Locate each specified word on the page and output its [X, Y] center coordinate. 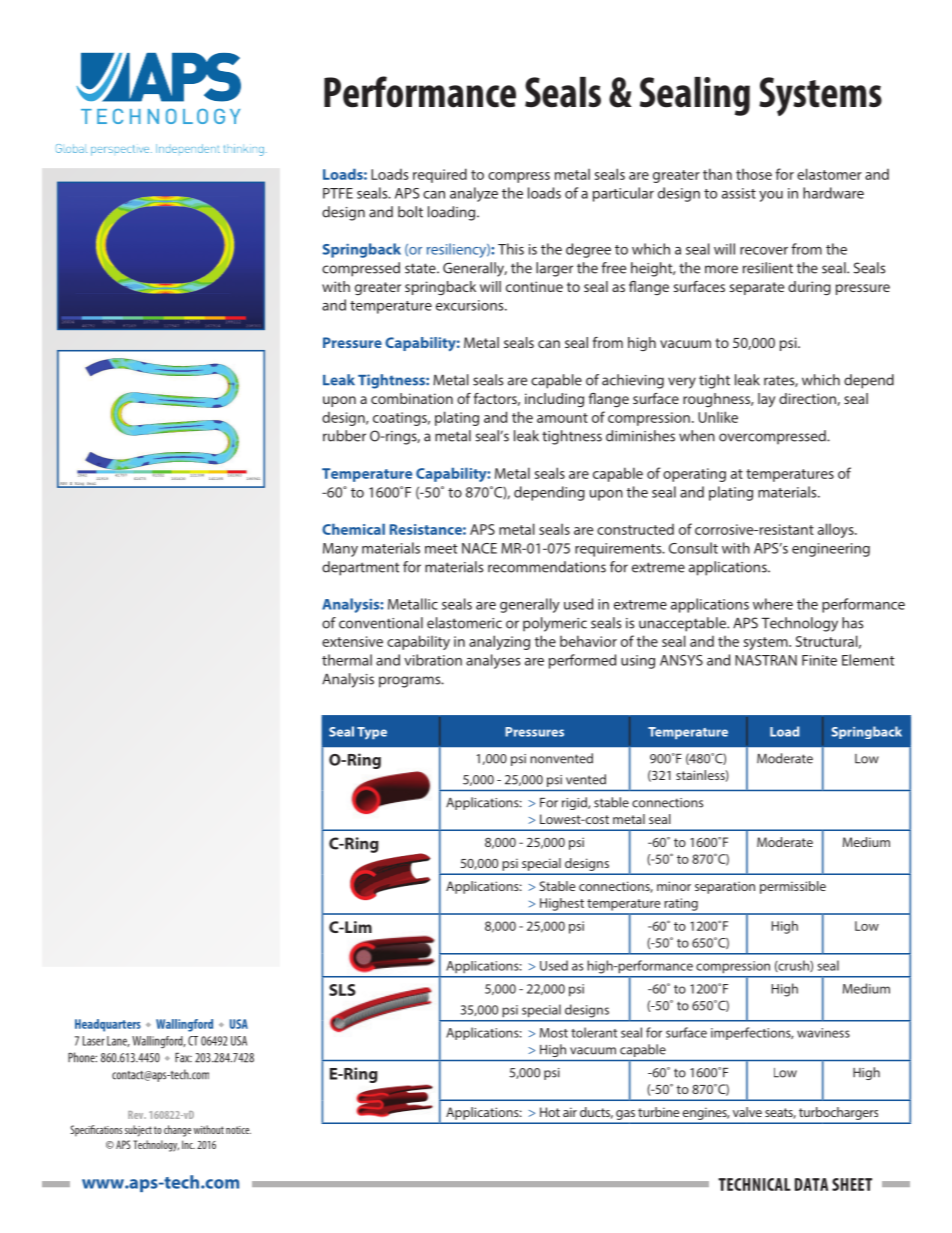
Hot [550, 1112]
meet [441, 549]
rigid [575, 803]
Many [340, 550]
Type [372, 733]
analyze [474, 194]
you [771, 196]
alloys [837, 530]
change [177, 1131]
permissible [793, 887]
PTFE [338, 193]
